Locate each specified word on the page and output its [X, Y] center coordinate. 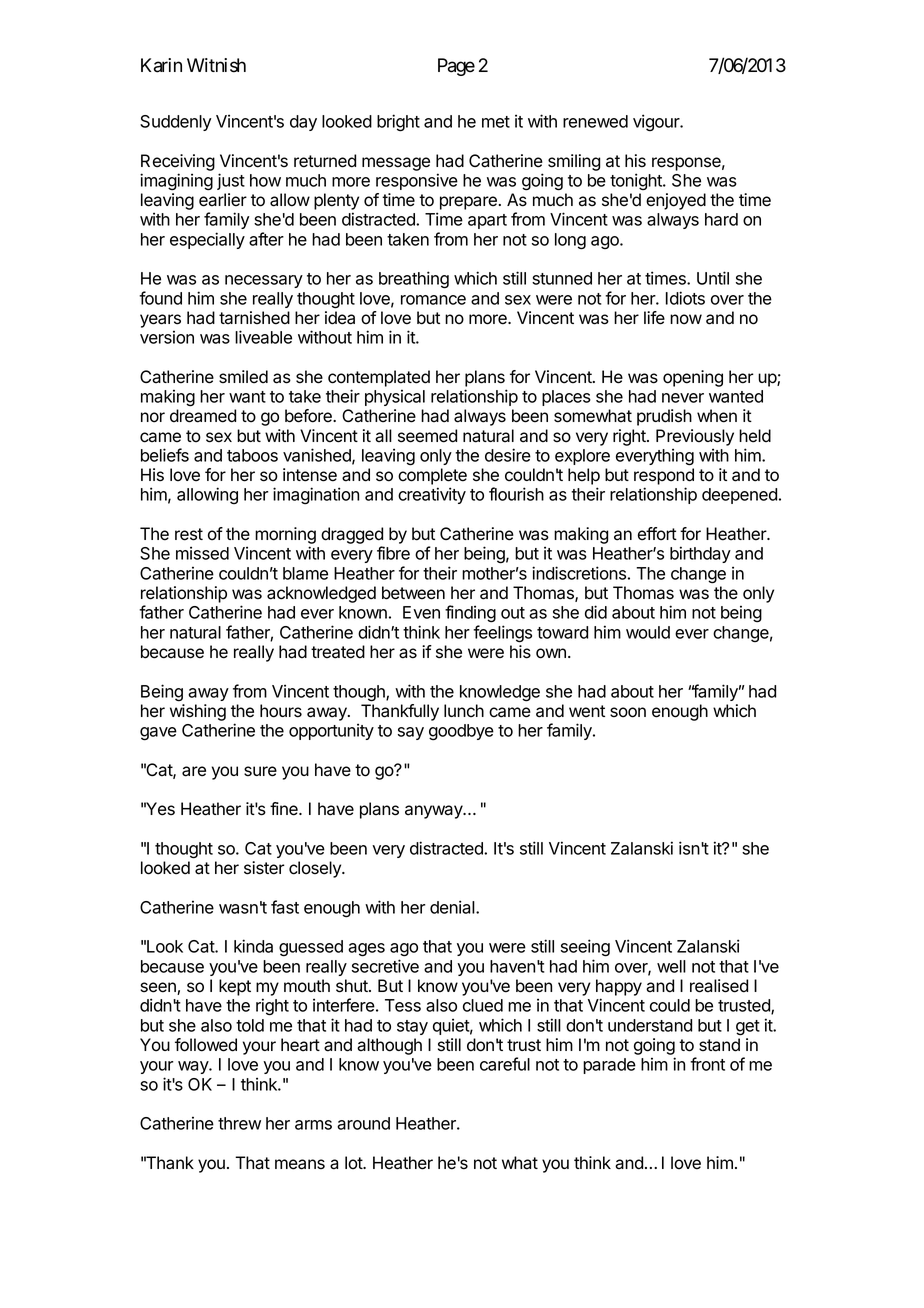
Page [456, 67]
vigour [657, 122]
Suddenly [175, 123]
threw [239, 1123]
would [648, 632]
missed [202, 553]
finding [470, 614]
